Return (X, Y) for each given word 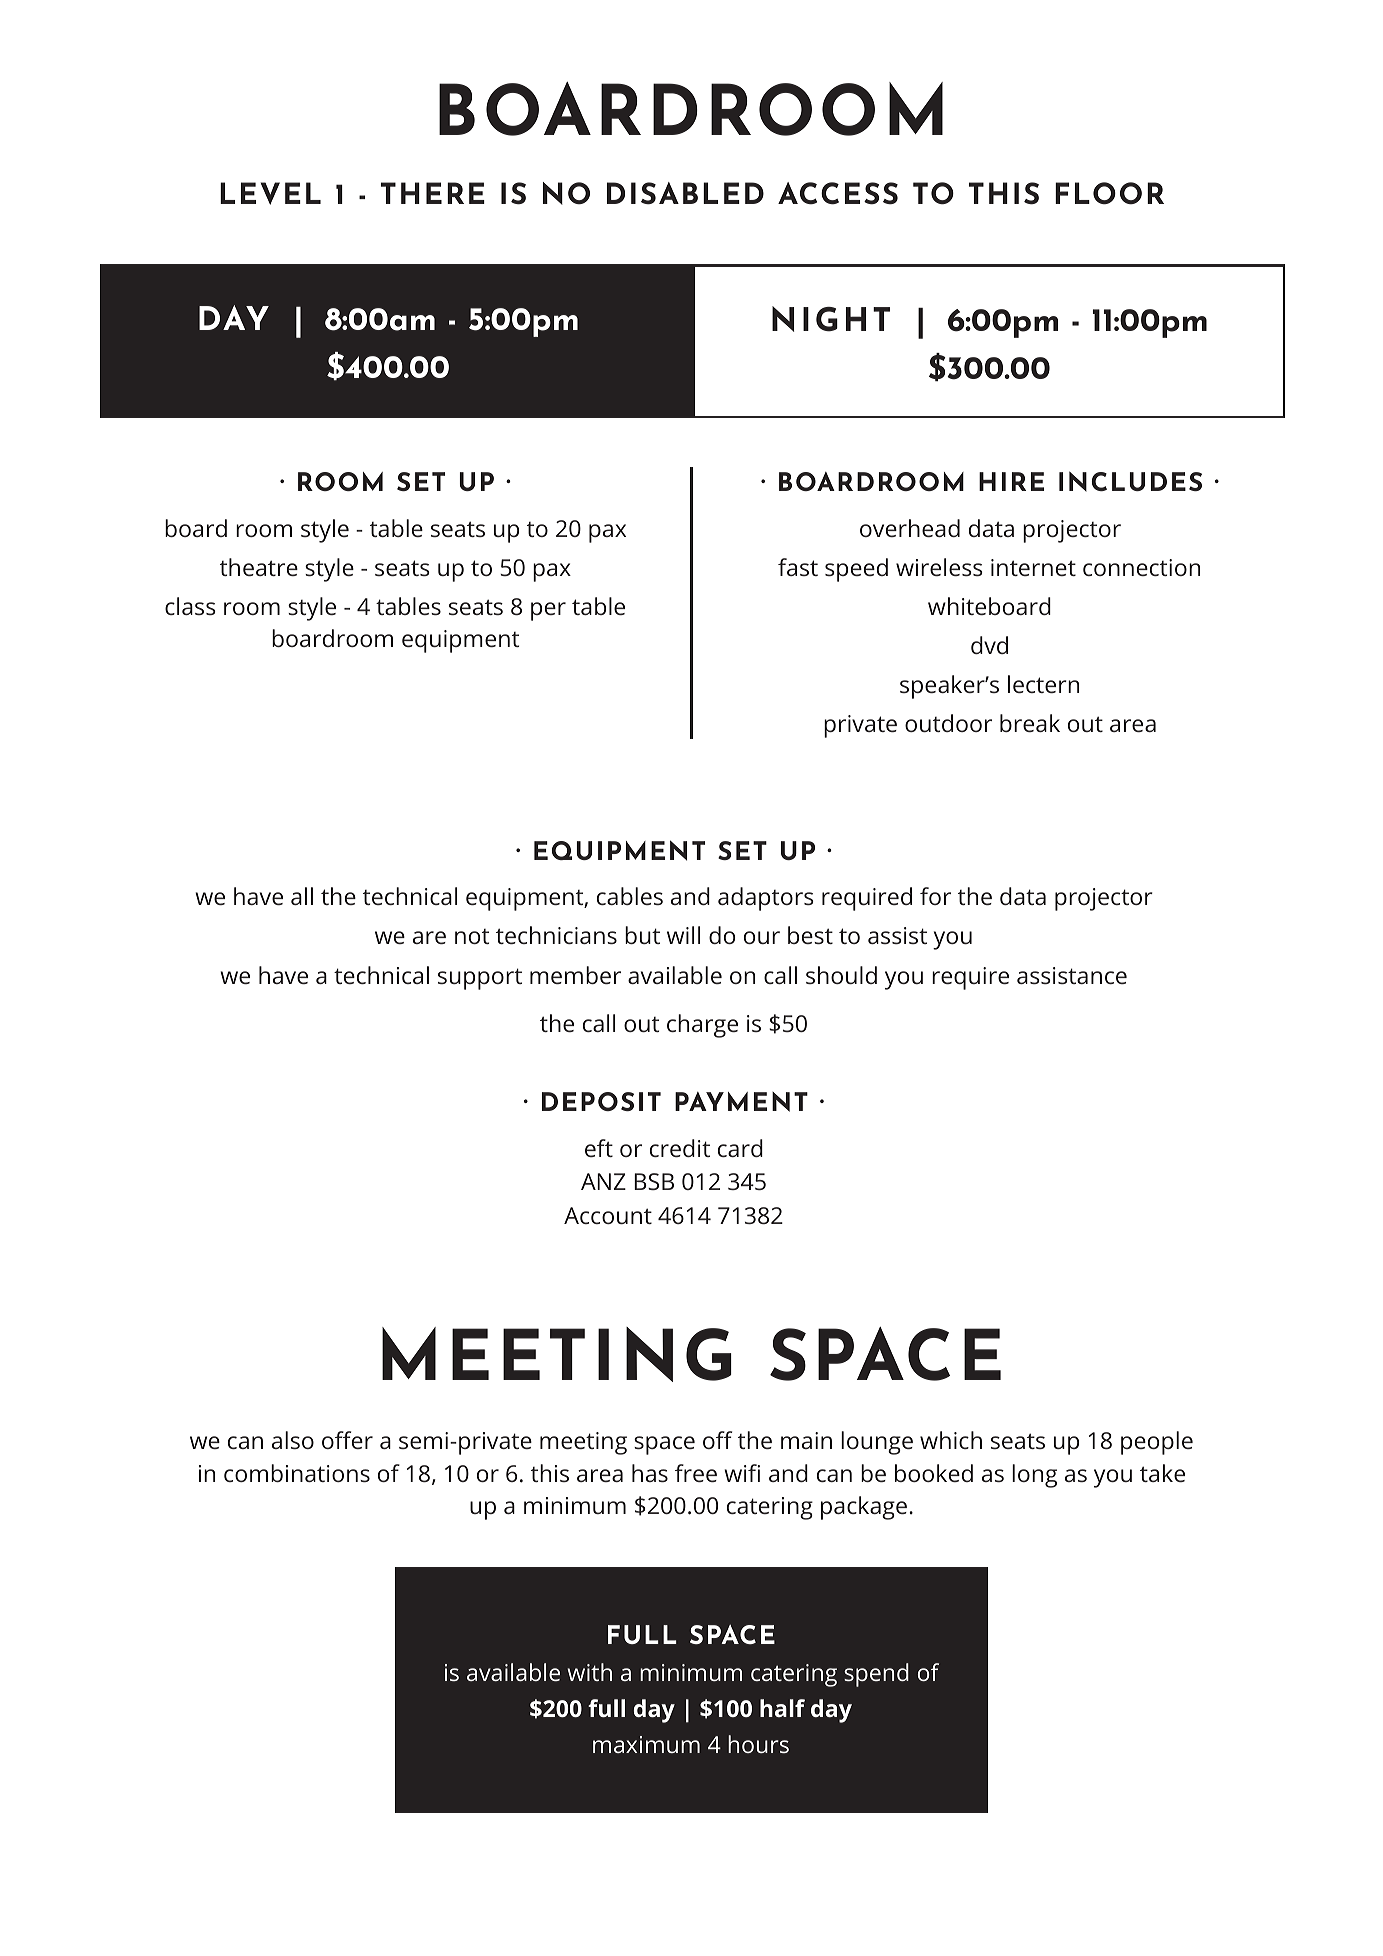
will (683, 935)
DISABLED (685, 193)
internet (1033, 567)
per (548, 611)
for (935, 896)
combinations (297, 1473)
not (472, 936)
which (951, 1440)
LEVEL (270, 193)
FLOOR (1109, 193)
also (293, 1440)
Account (608, 1215)
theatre (259, 567)
